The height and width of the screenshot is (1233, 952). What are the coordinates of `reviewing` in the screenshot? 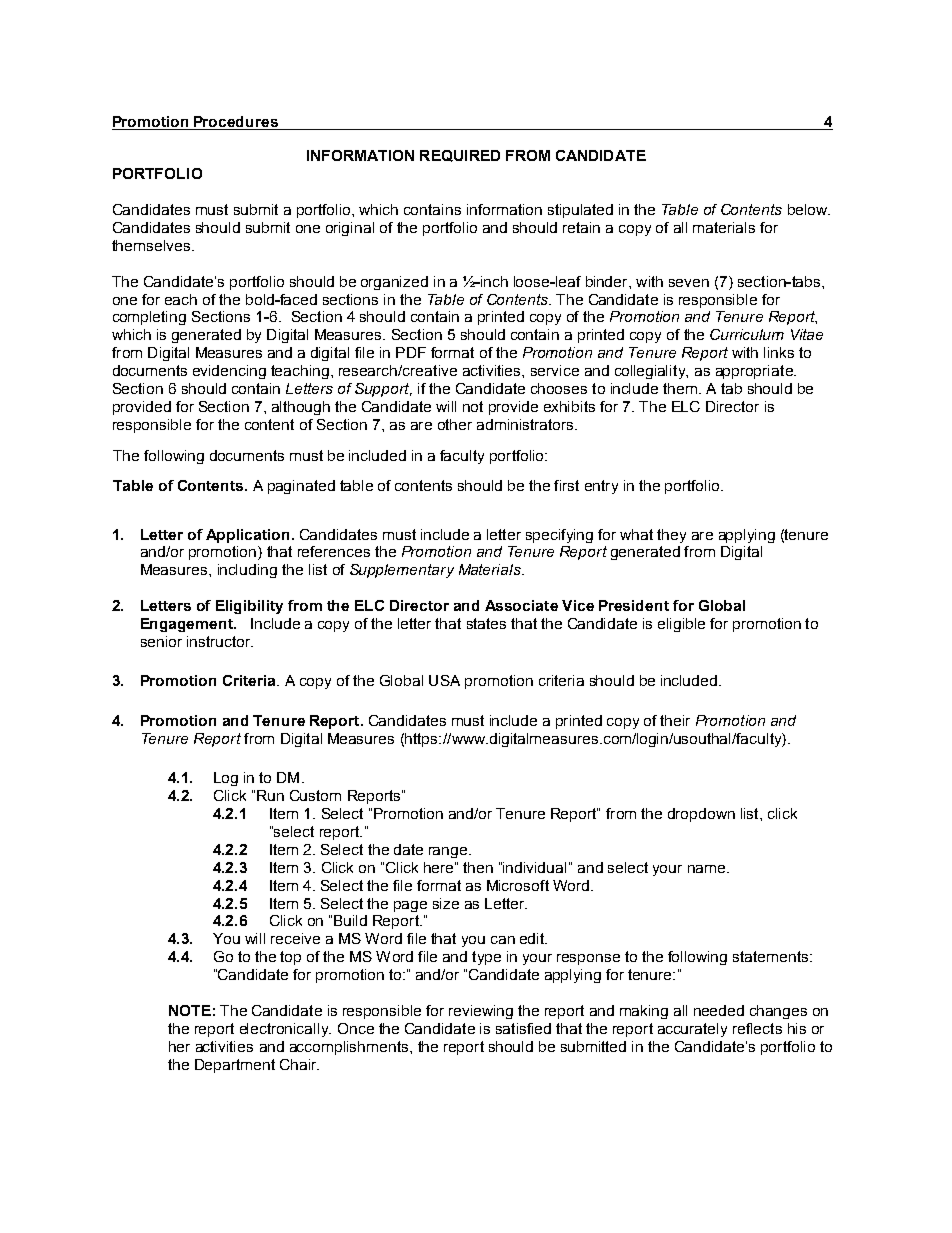 It's located at (481, 1012).
